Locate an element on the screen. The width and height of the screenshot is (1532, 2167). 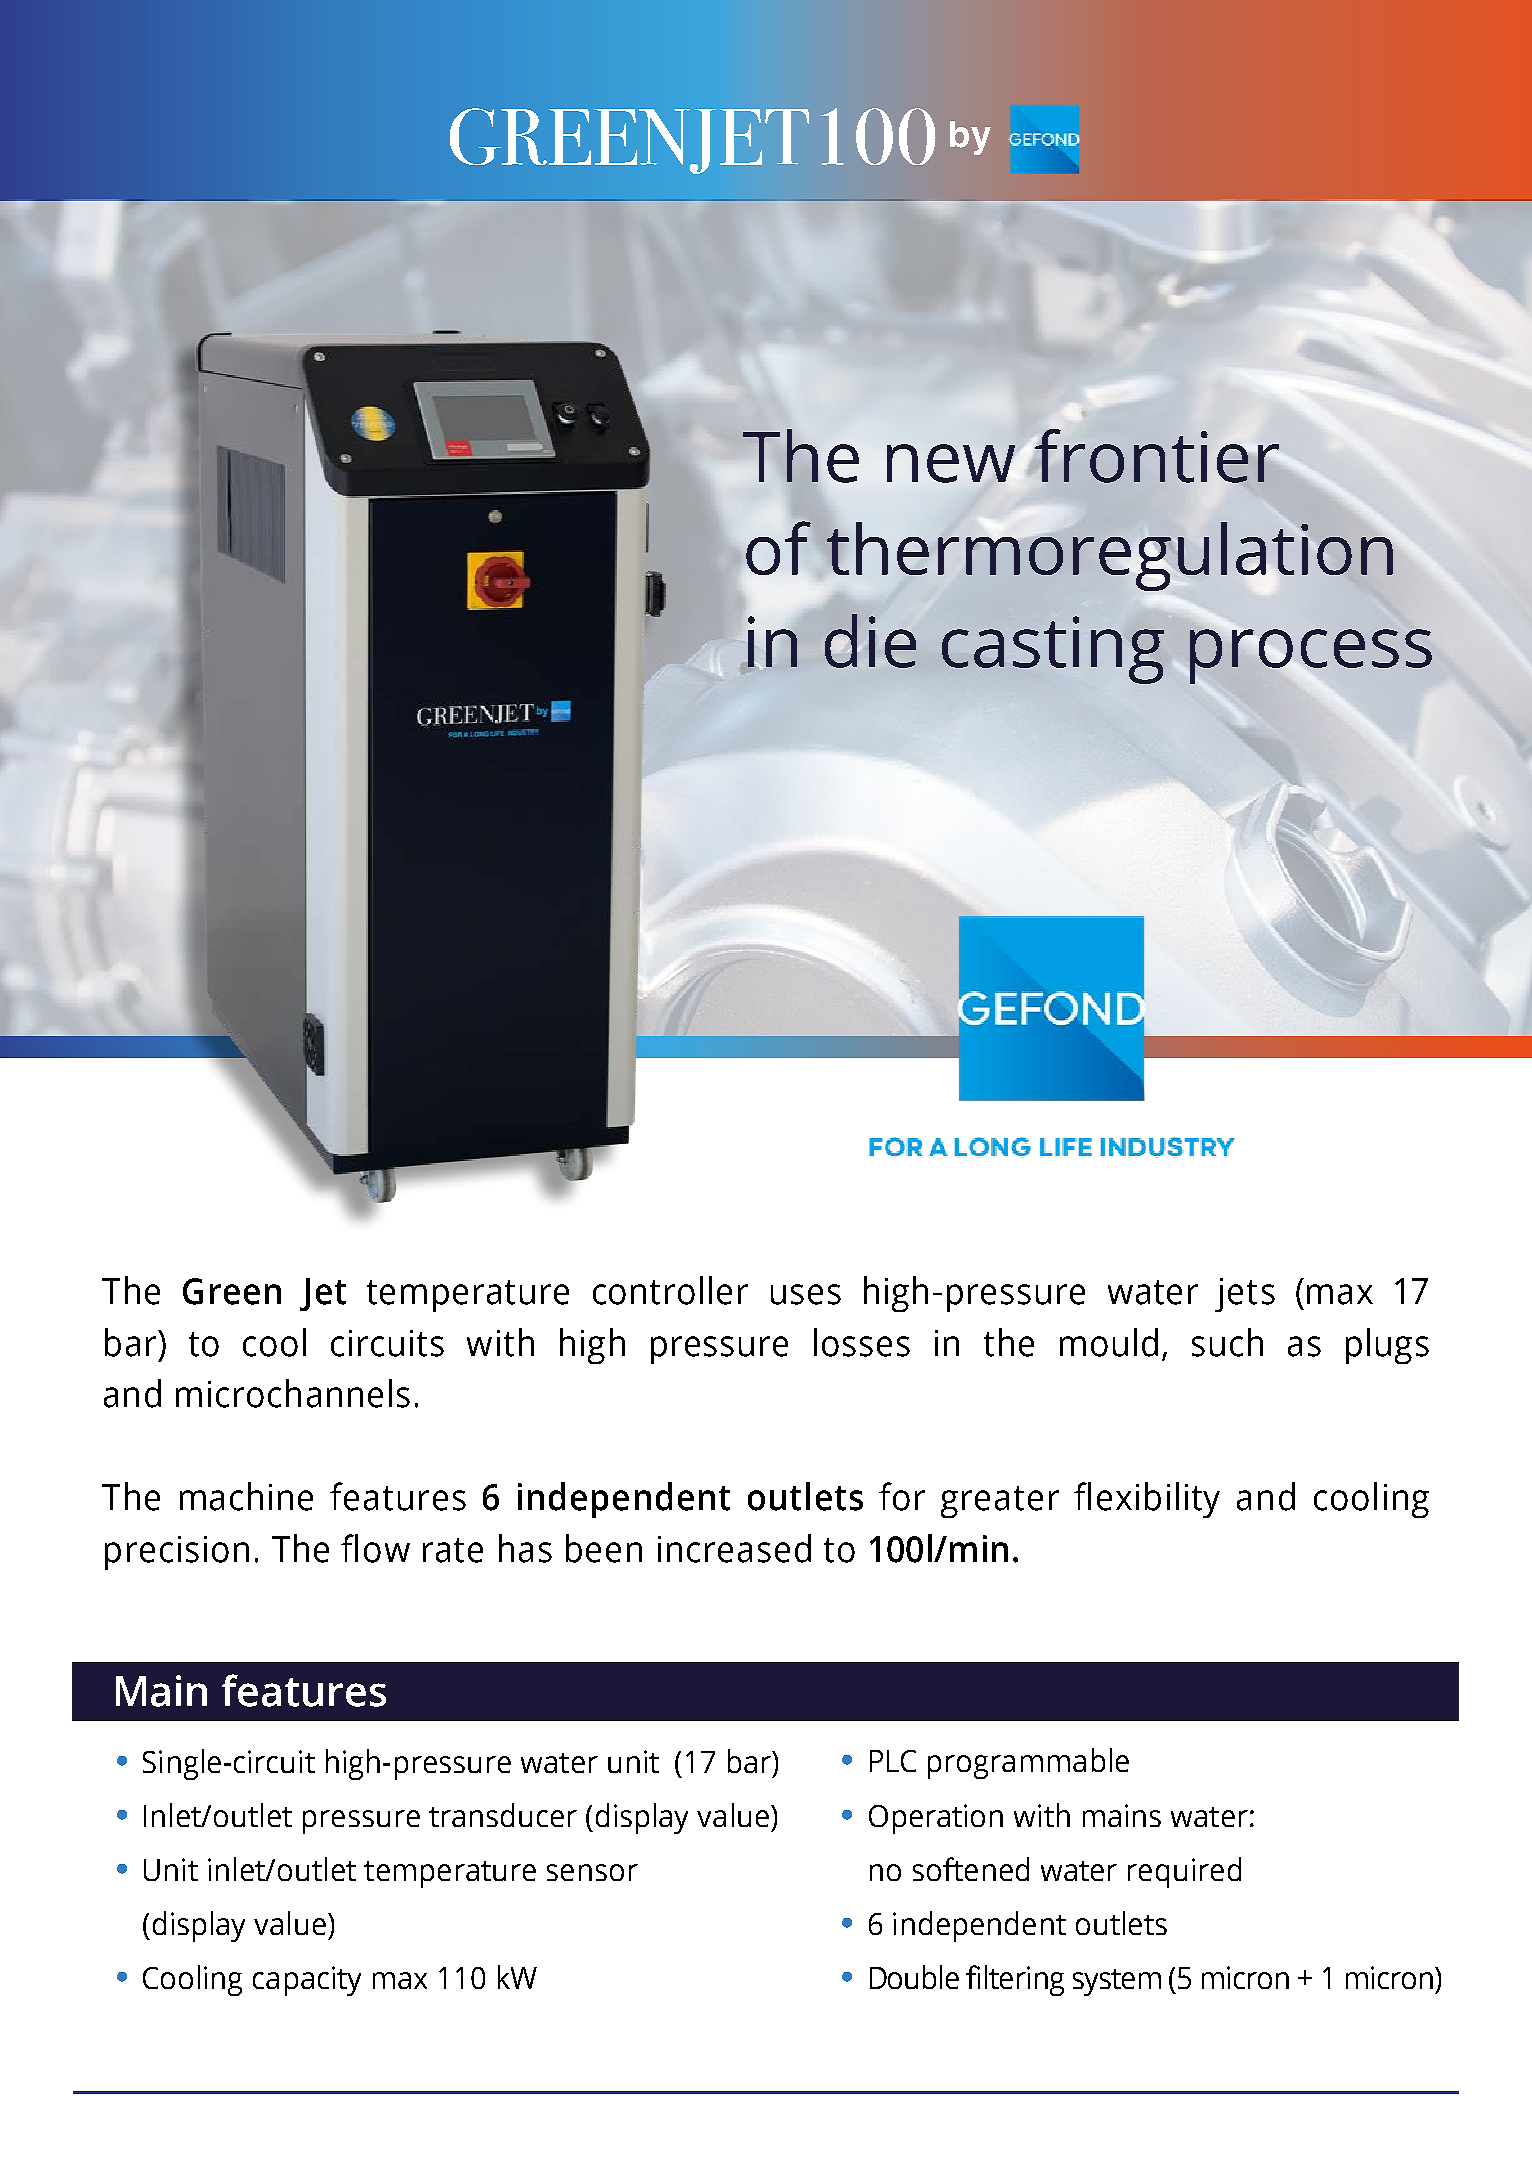
Double is located at coordinates (914, 1977).
